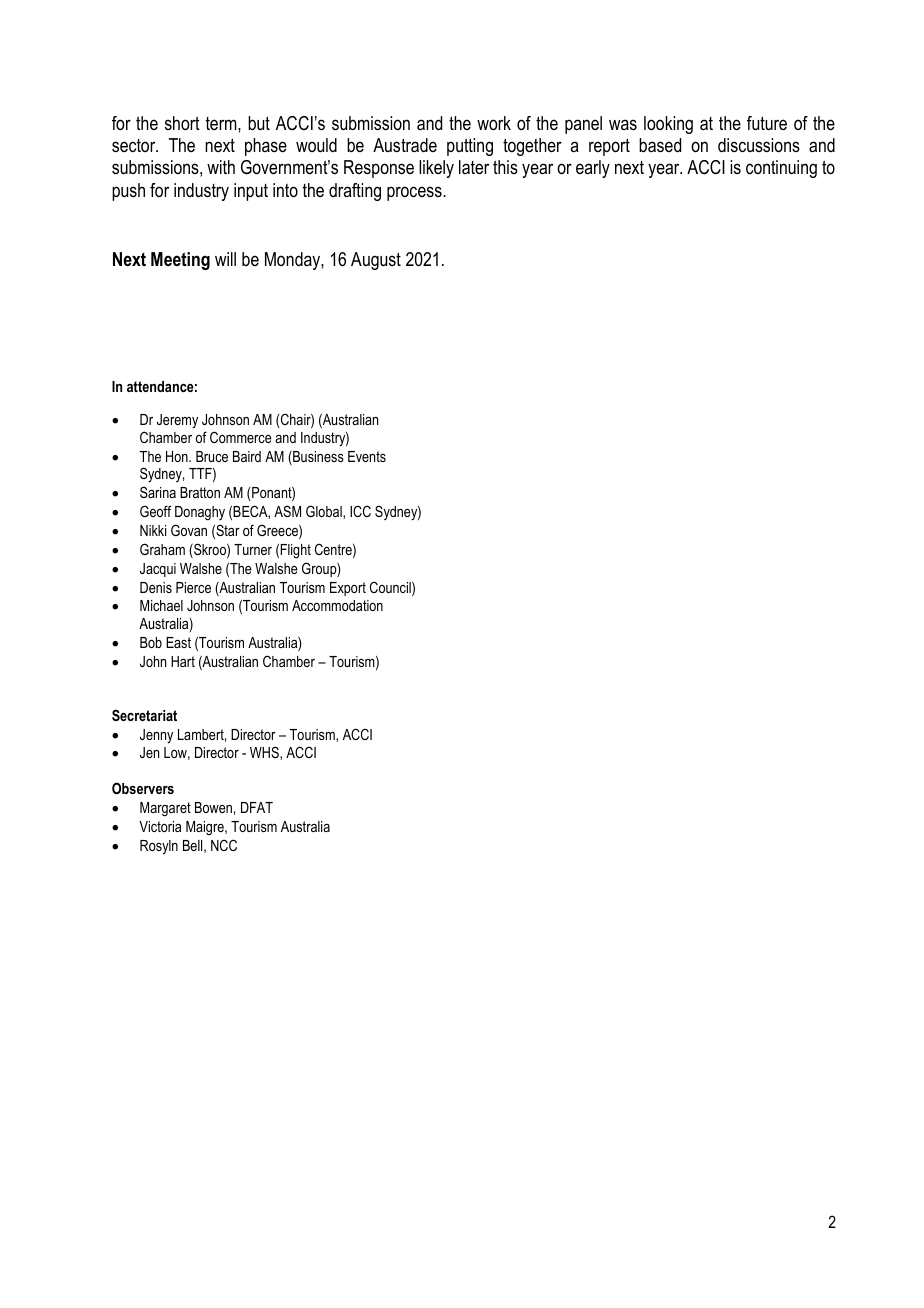 This screenshot has height=1308, width=924. I want to click on Export, so click(348, 589).
